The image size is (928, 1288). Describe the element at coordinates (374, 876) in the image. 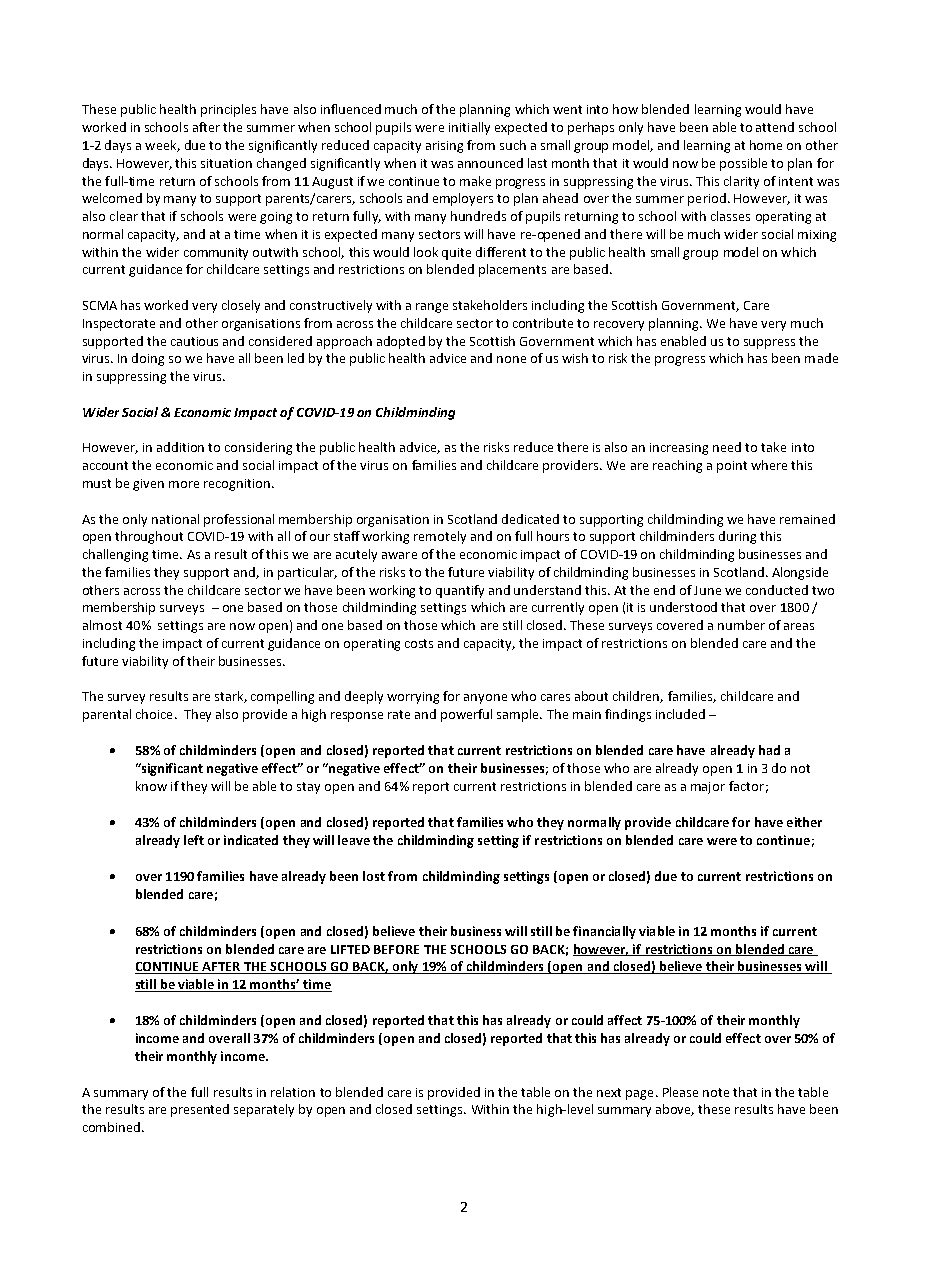

I see `lost` at that location.
